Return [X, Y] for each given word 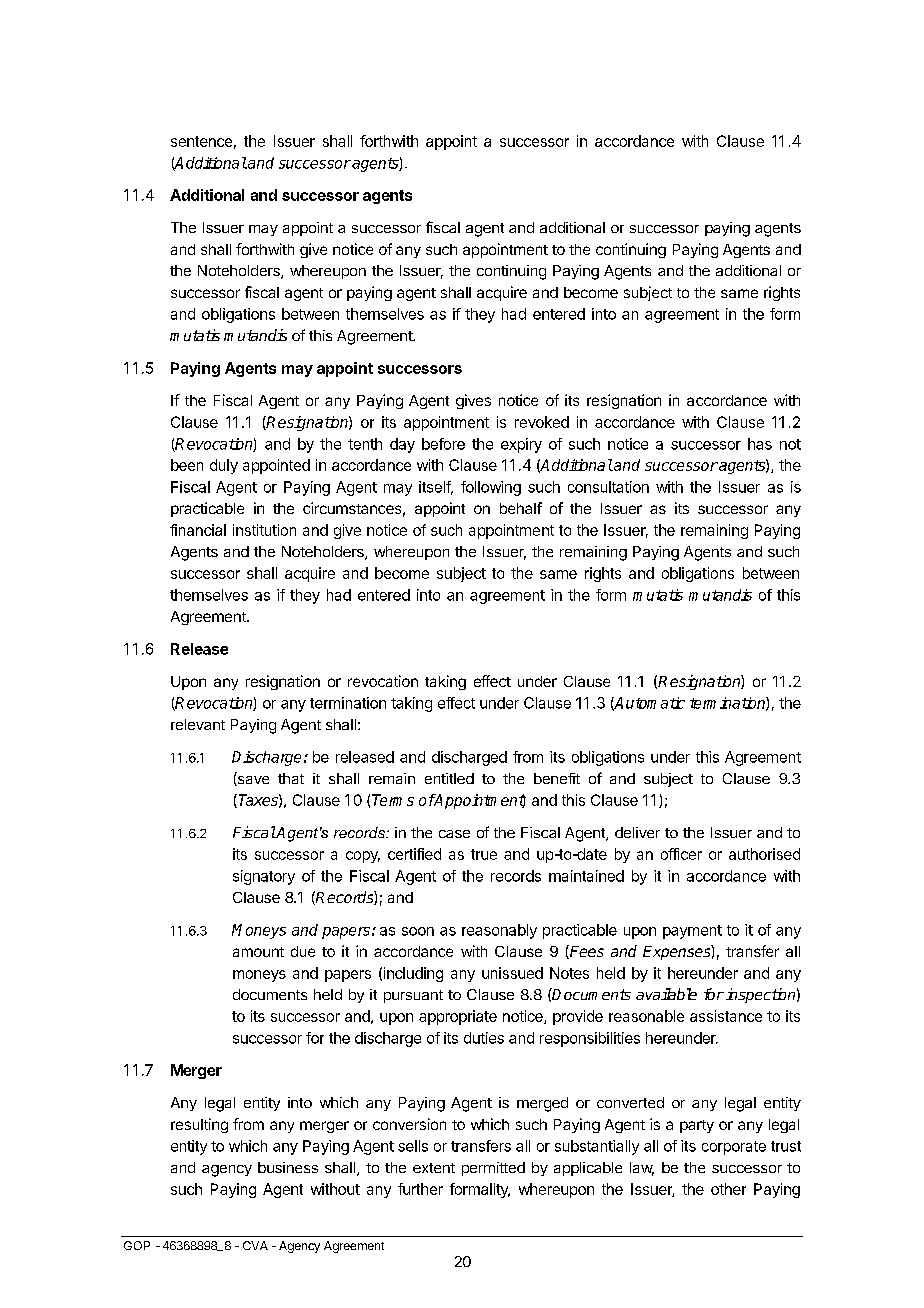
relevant [198, 724]
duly [224, 466]
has [760, 444]
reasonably [499, 931]
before [443, 444]
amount [258, 952]
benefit [557, 778]
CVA [255, 1245]
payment [692, 932]
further [420, 1189]
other [728, 1189]
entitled [449, 778]
